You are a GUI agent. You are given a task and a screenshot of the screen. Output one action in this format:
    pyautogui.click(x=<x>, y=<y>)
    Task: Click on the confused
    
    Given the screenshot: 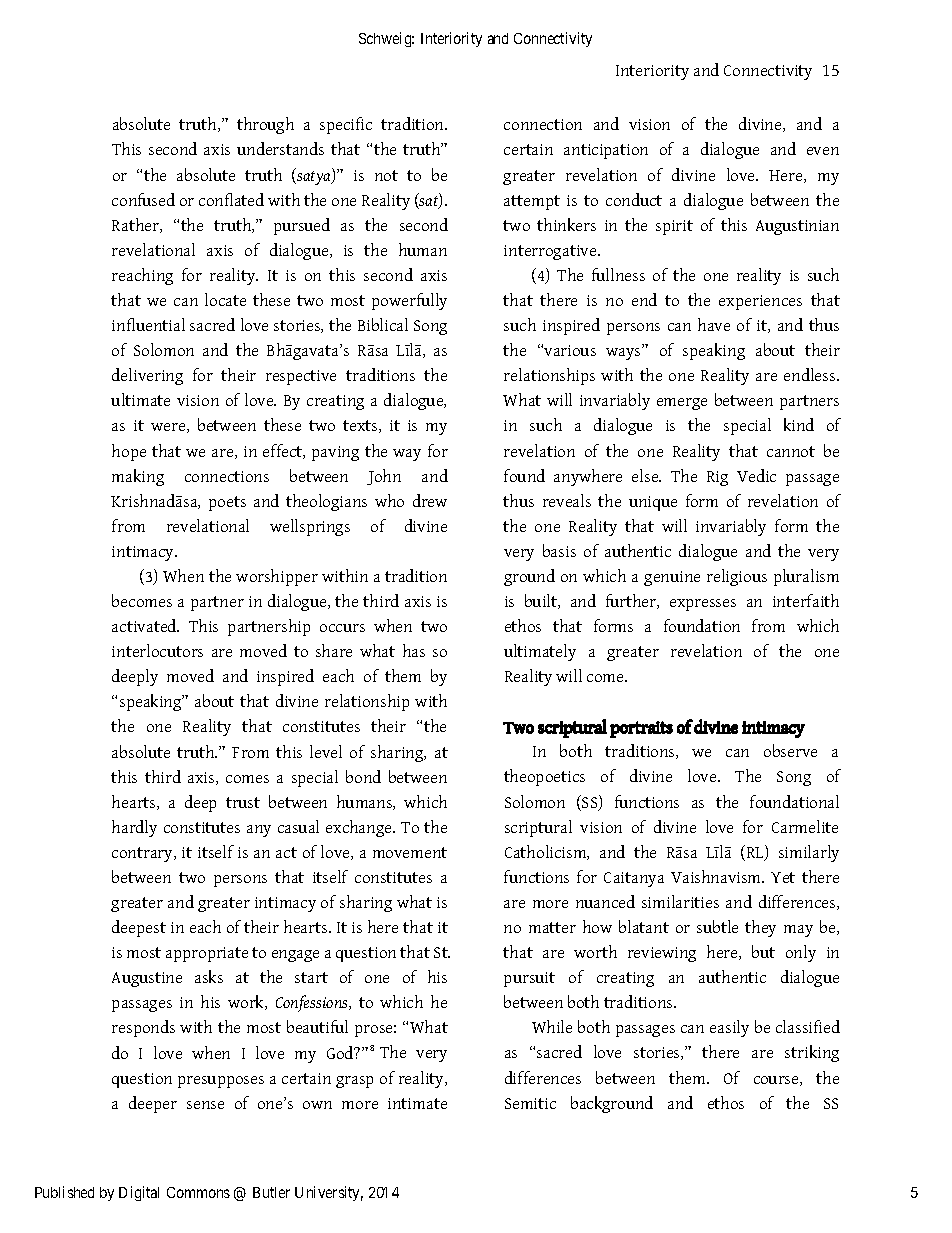 What is the action you would take?
    pyautogui.click(x=143, y=199)
